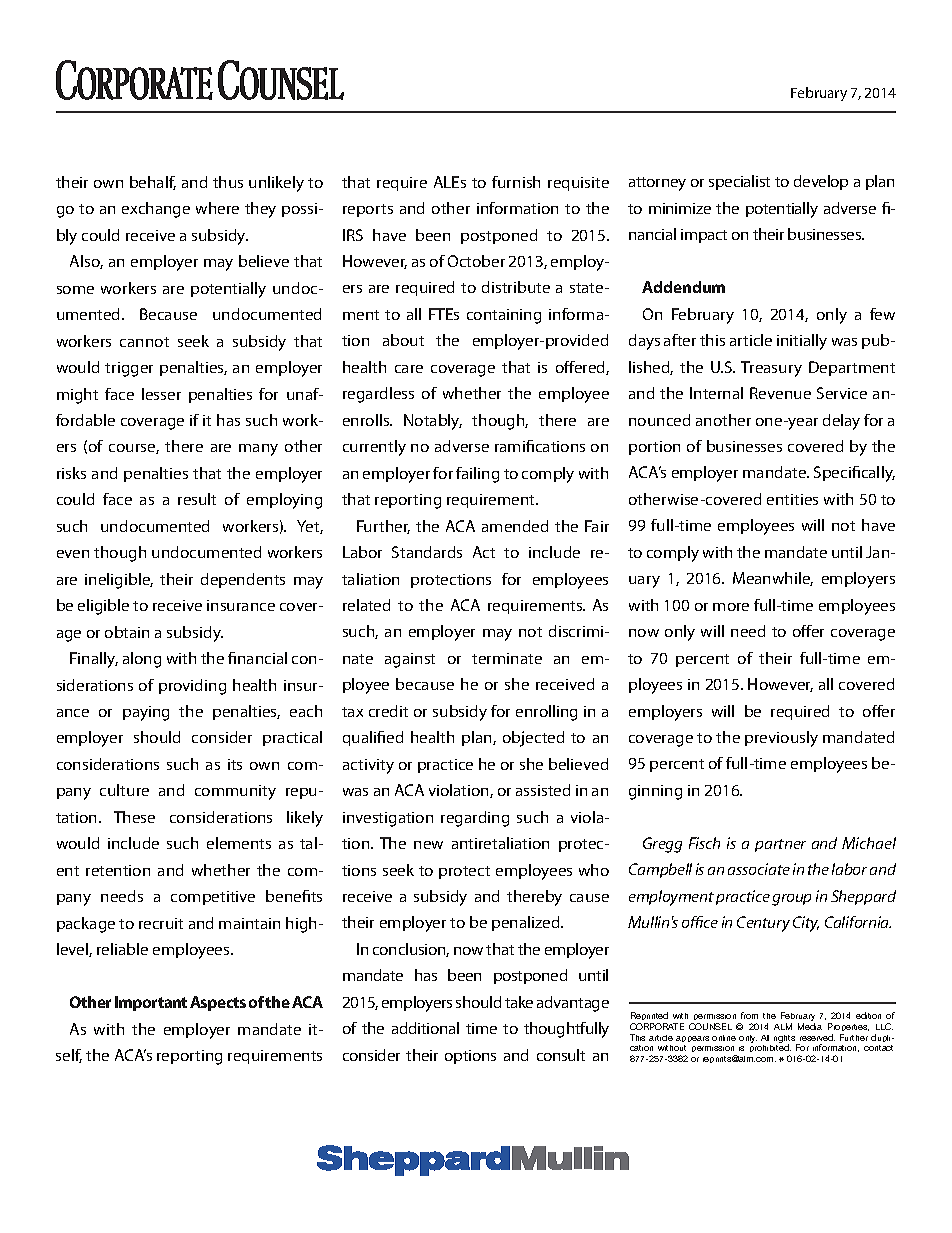 Image resolution: width=952 pixels, height=1233 pixels. I want to click on develop, so click(821, 182).
